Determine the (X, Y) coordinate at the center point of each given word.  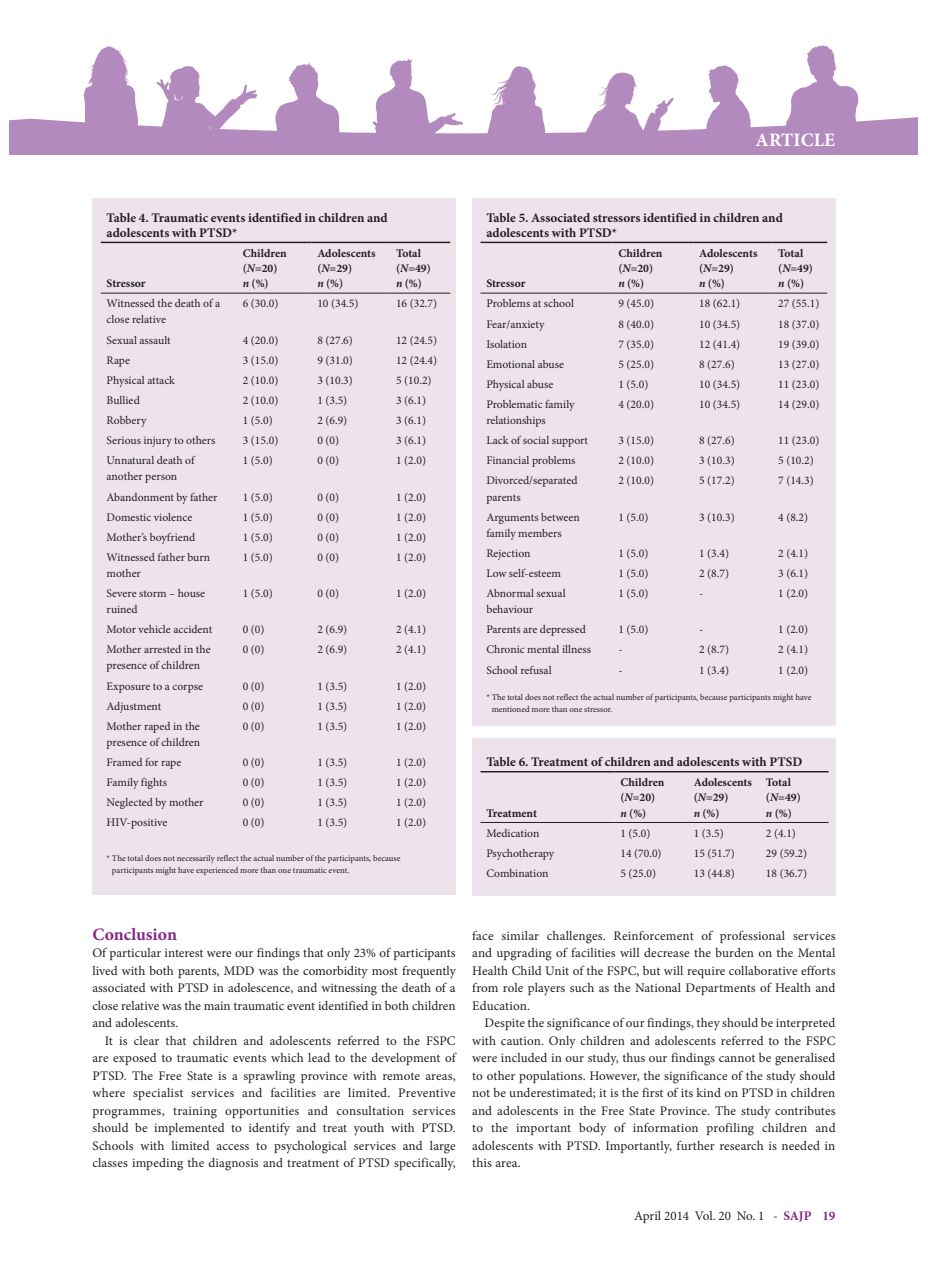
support (570, 442)
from (485, 987)
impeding (157, 1164)
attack (161, 380)
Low (496, 573)
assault (154, 340)
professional (752, 936)
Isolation (507, 344)
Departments (720, 989)
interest (184, 953)
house (191, 593)
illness (576, 649)
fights (154, 783)
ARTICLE (795, 139)
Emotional (511, 364)
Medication (513, 833)
